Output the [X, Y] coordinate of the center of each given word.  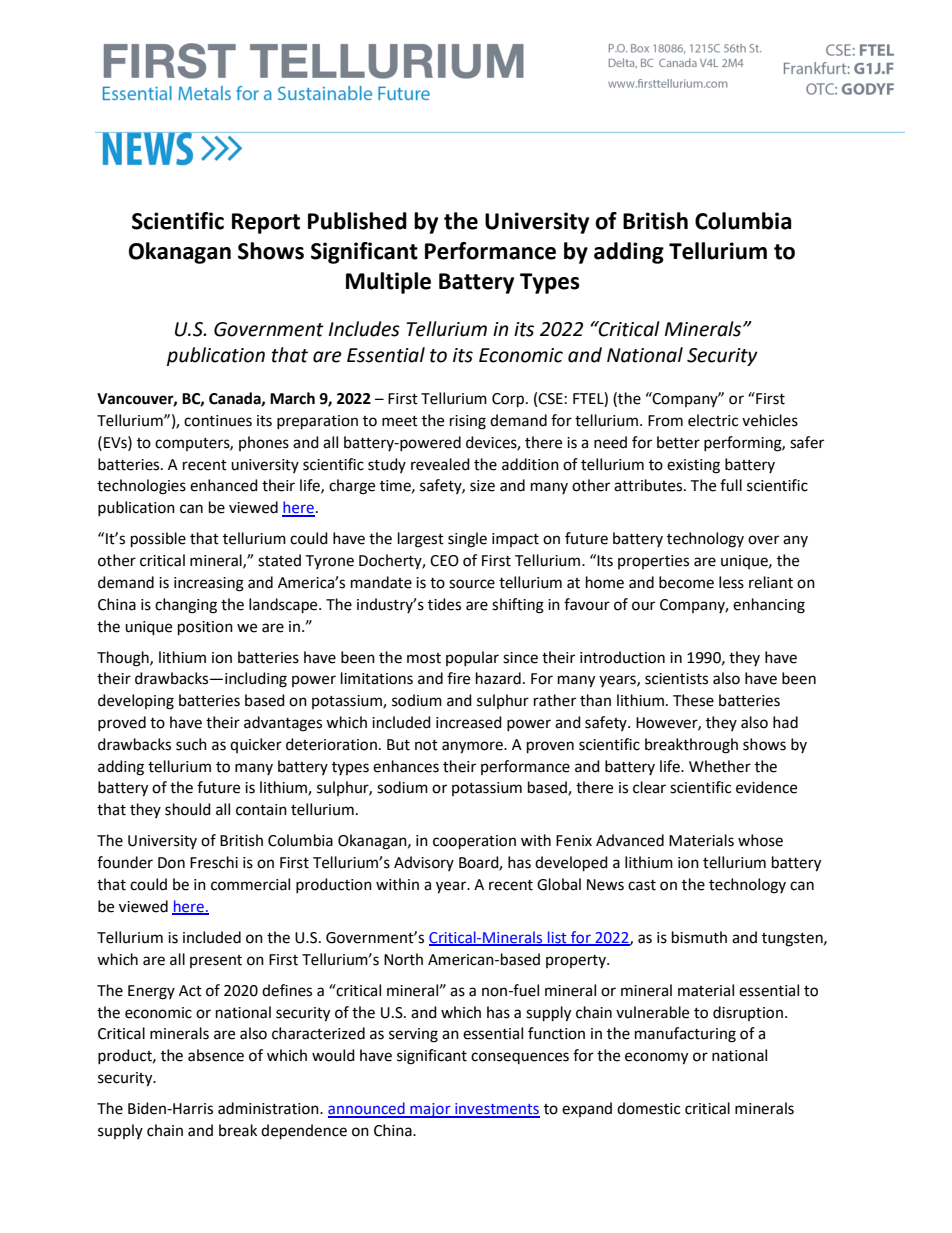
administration [269, 1108]
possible [158, 540]
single [467, 540]
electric [713, 420]
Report [266, 223]
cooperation [474, 842]
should [188, 809]
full [731, 485]
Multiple [388, 283]
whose [760, 840]
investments [496, 1110]
